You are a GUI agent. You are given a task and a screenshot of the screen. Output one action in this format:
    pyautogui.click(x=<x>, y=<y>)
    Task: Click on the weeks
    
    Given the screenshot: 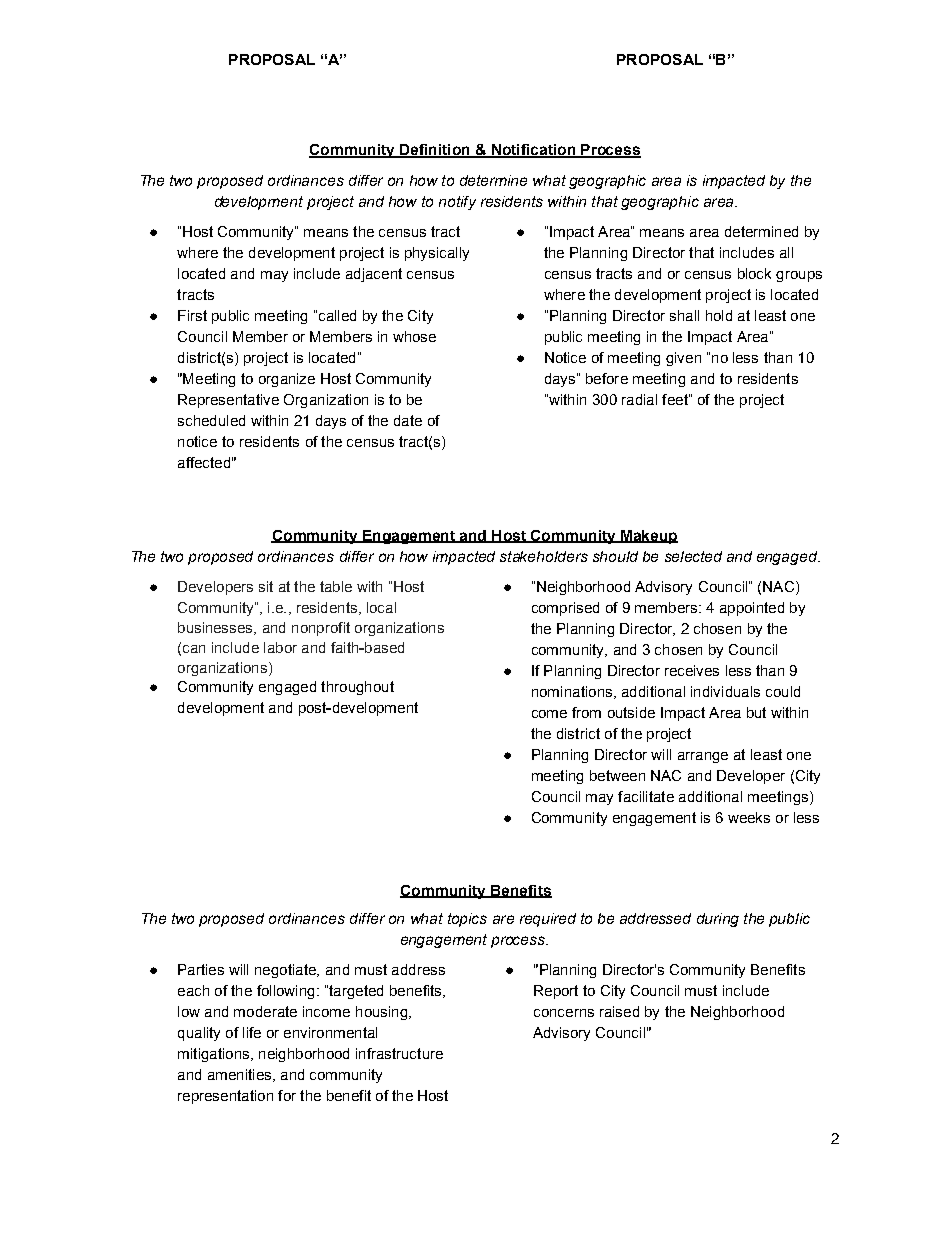 What is the action you would take?
    pyautogui.click(x=749, y=817)
